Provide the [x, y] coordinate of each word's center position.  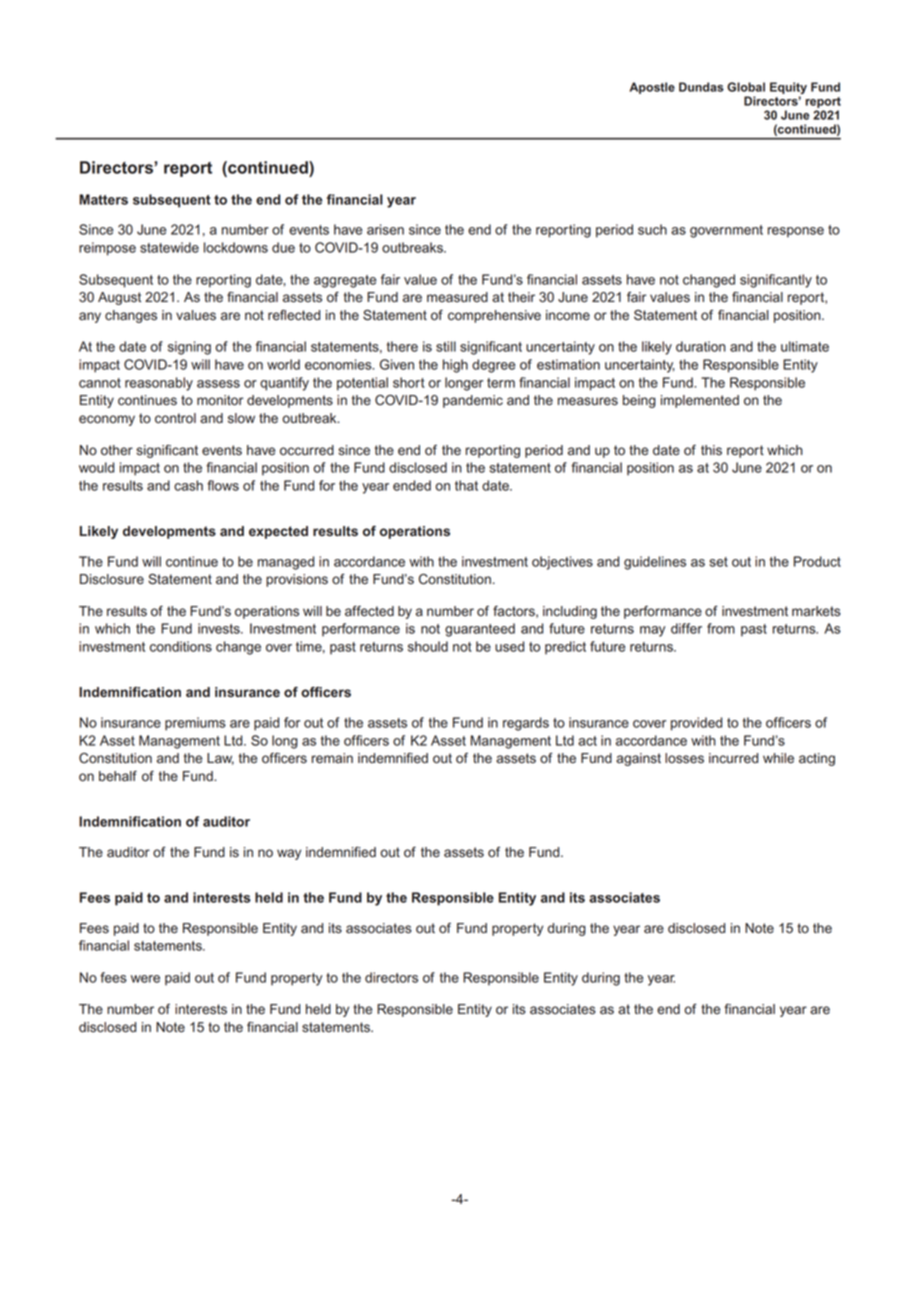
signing [189, 348]
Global [746, 87]
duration [701, 346]
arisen [385, 229]
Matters [103, 199]
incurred [733, 758]
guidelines [655, 563]
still [446, 346]
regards [526, 724]
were [145, 979]
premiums [195, 724]
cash [188, 485]
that [466, 485]
